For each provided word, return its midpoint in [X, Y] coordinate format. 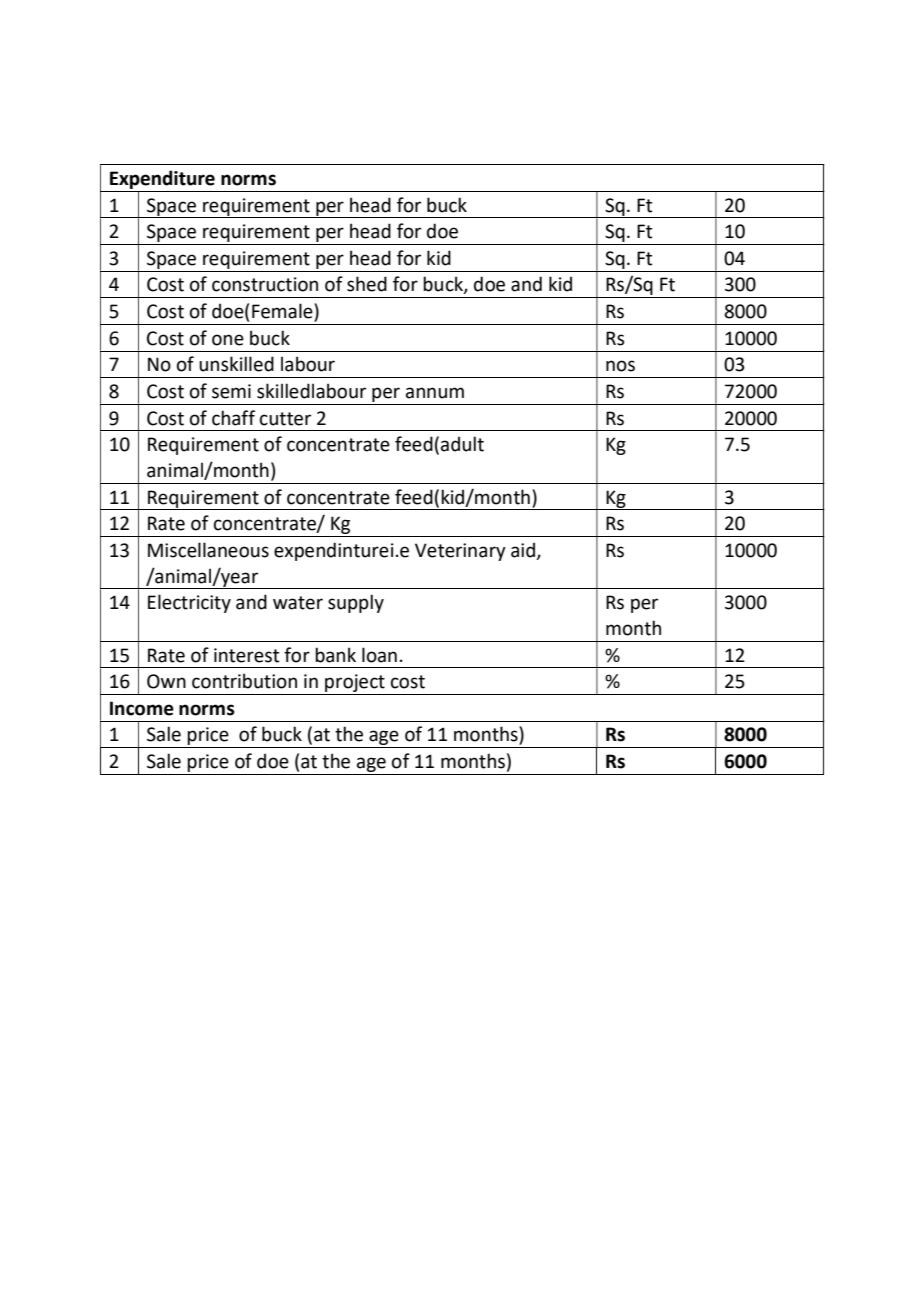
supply [356, 603]
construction [265, 284]
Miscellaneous [208, 550]
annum [435, 393]
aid [523, 550]
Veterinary [460, 552]
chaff [233, 418]
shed [367, 284]
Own [166, 681]
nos [620, 366]
